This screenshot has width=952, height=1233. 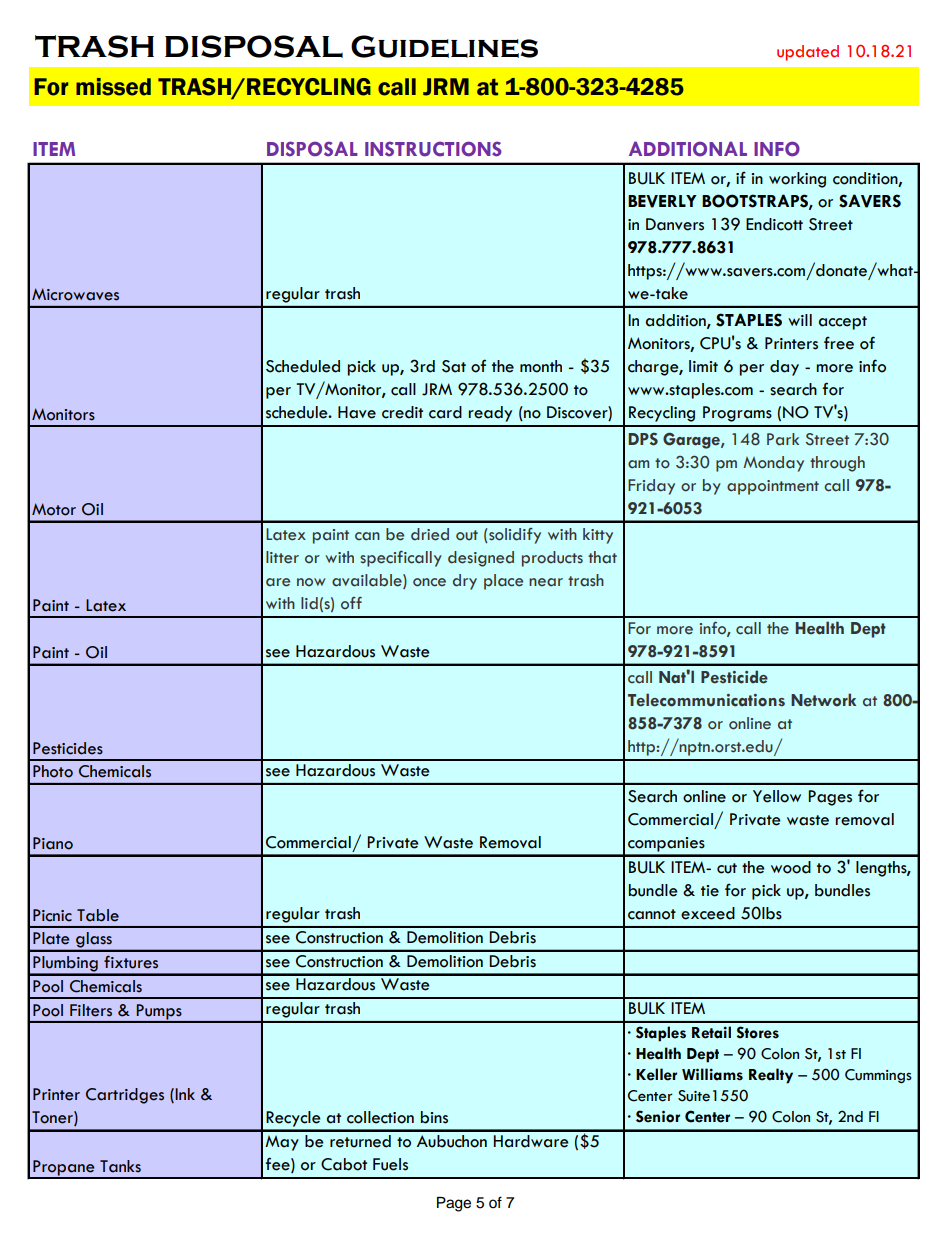 What do you see at coordinates (120, 1166) in the screenshot?
I see `Tanks` at bounding box center [120, 1166].
